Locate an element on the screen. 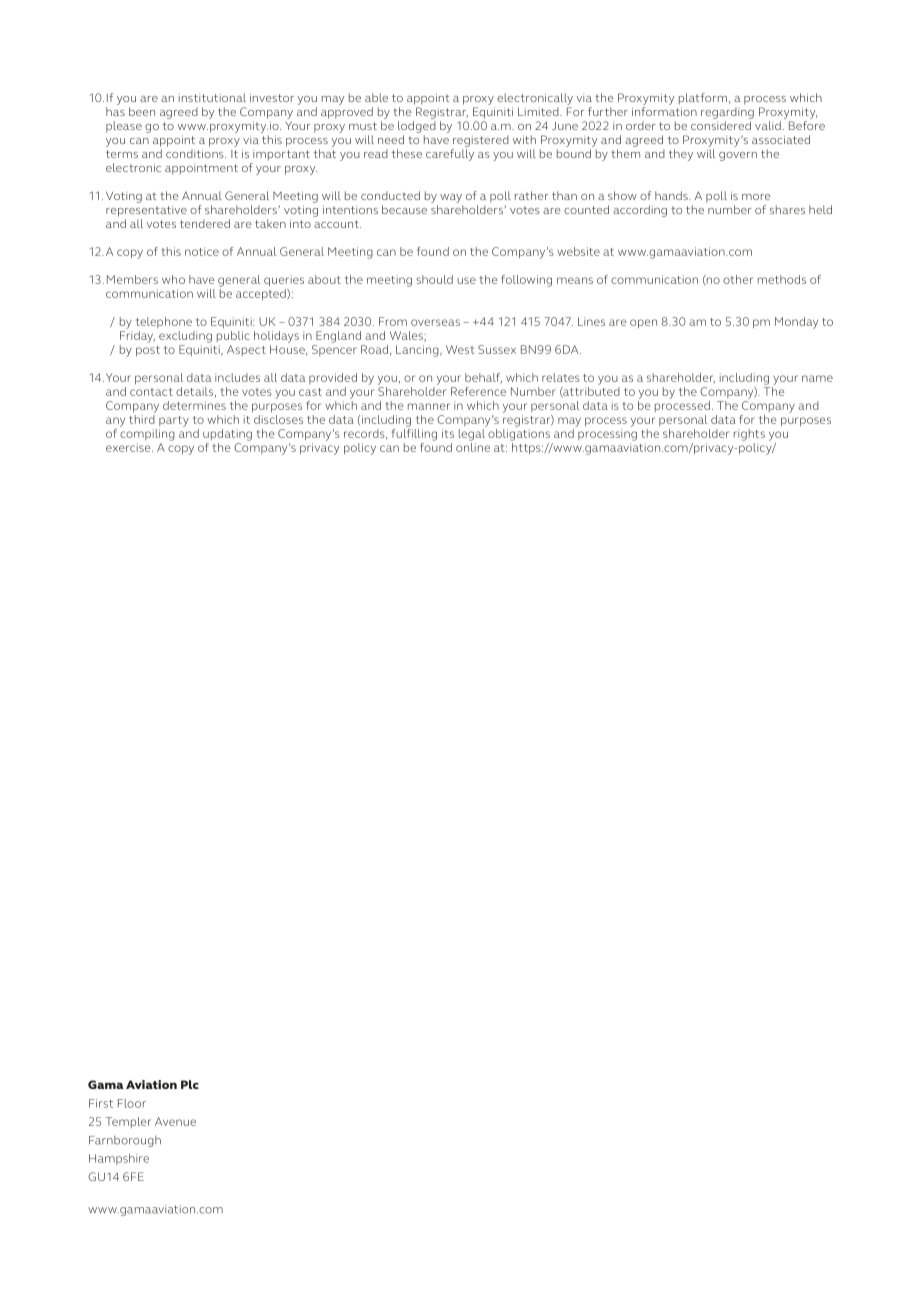  exercise is located at coordinates (129, 447).
